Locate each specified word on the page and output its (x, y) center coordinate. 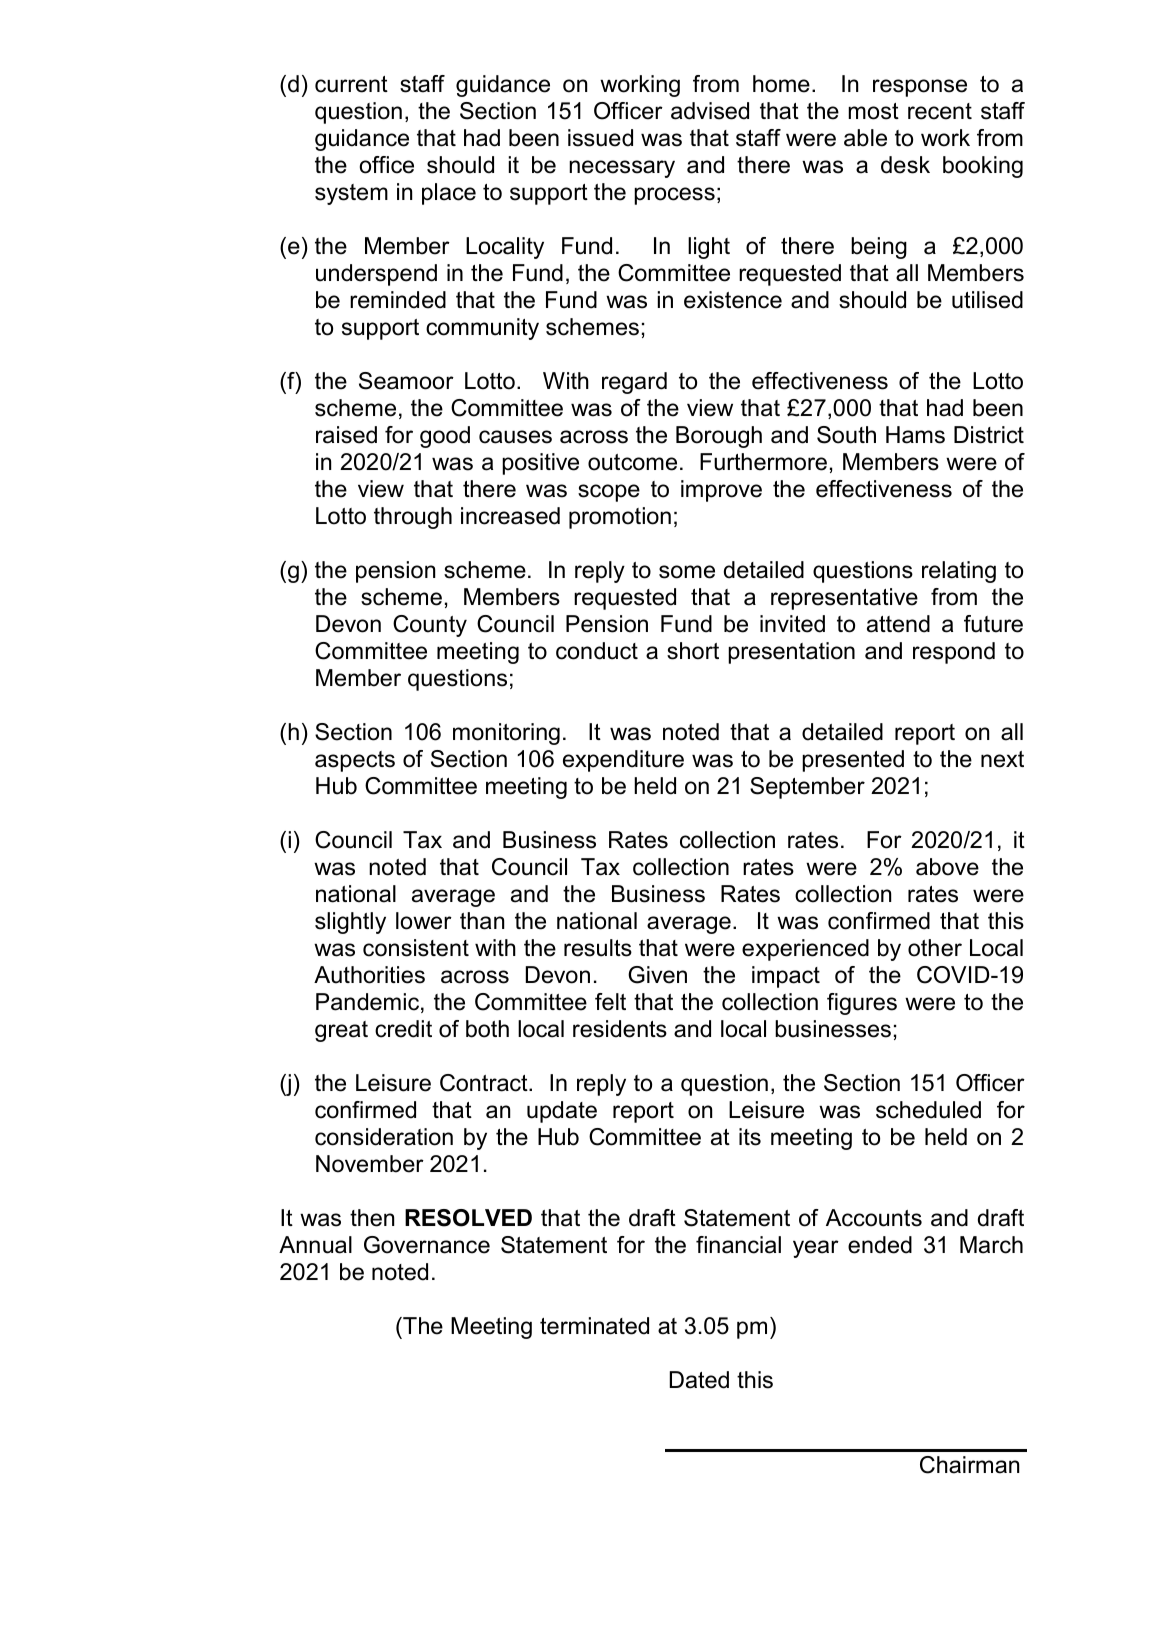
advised (710, 111)
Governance (427, 1245)
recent (940, 111)
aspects (355, 761)
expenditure (623, 761)
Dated (699, 1380)
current (351, 84)
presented (853, 761)
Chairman (969, 1465)
